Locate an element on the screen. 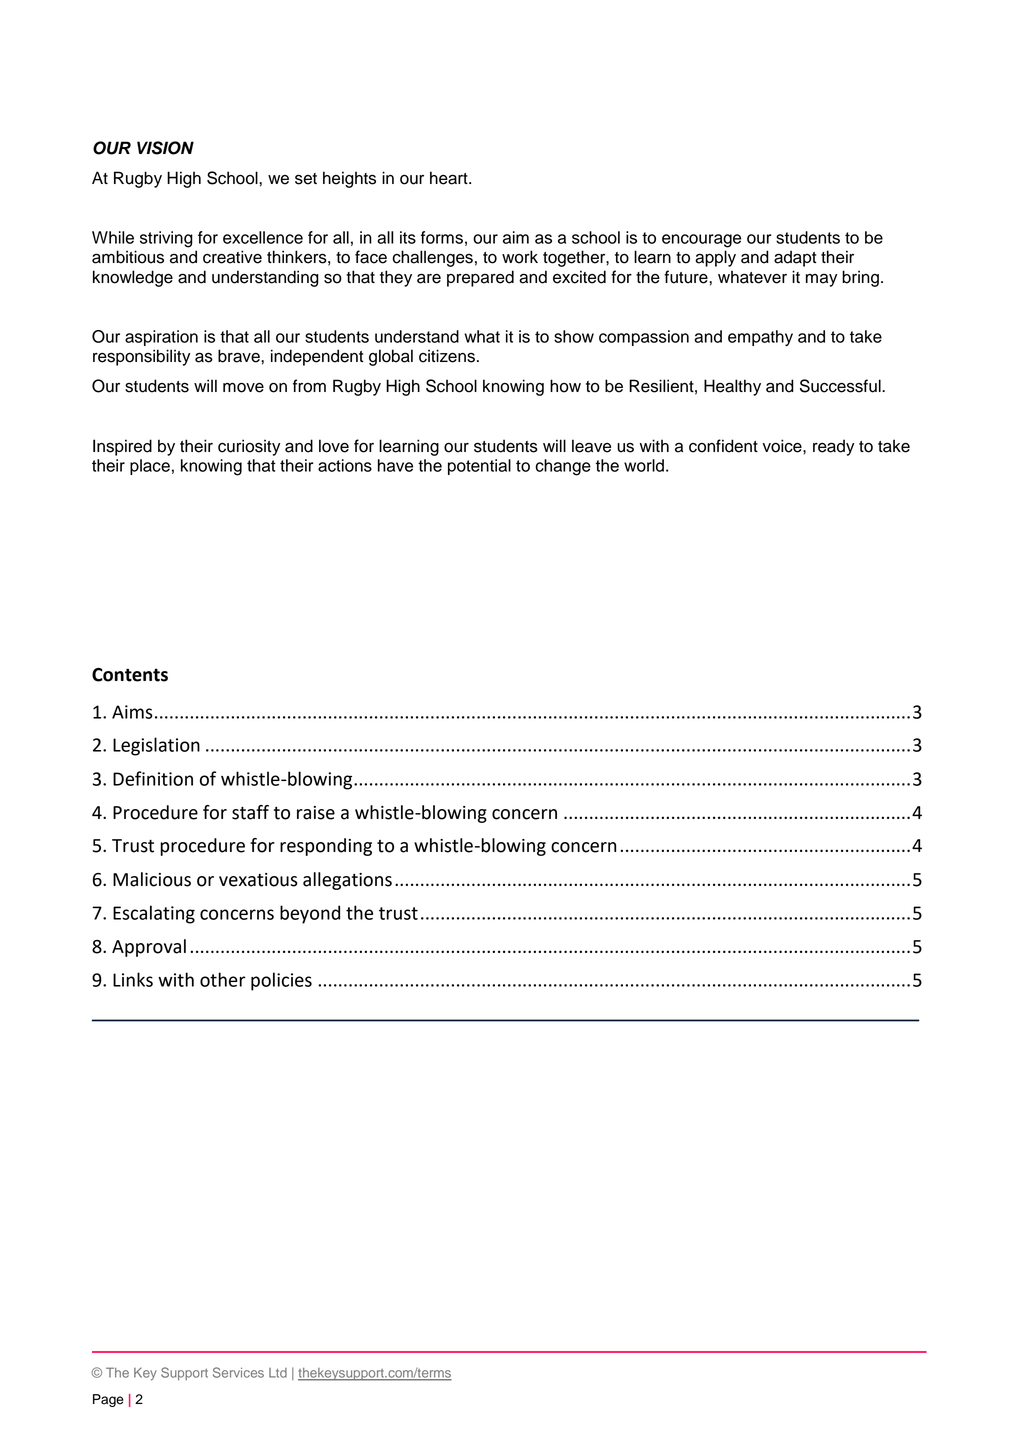 This screenshot has width=1015, height=1437. heart is located at coordinates (450, 178).
